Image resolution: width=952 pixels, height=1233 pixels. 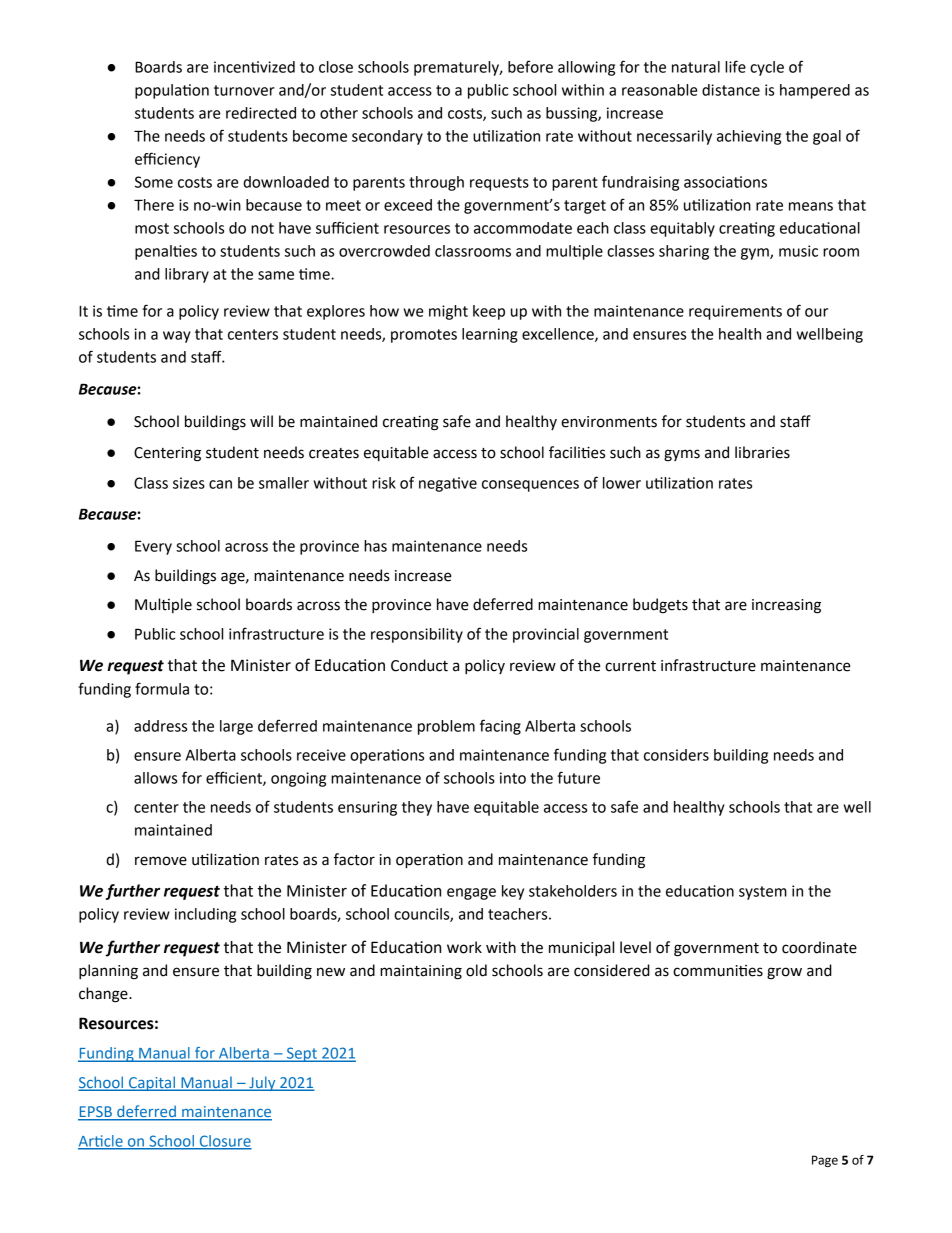 I want to click on Every, so click(x=153, y=547).
